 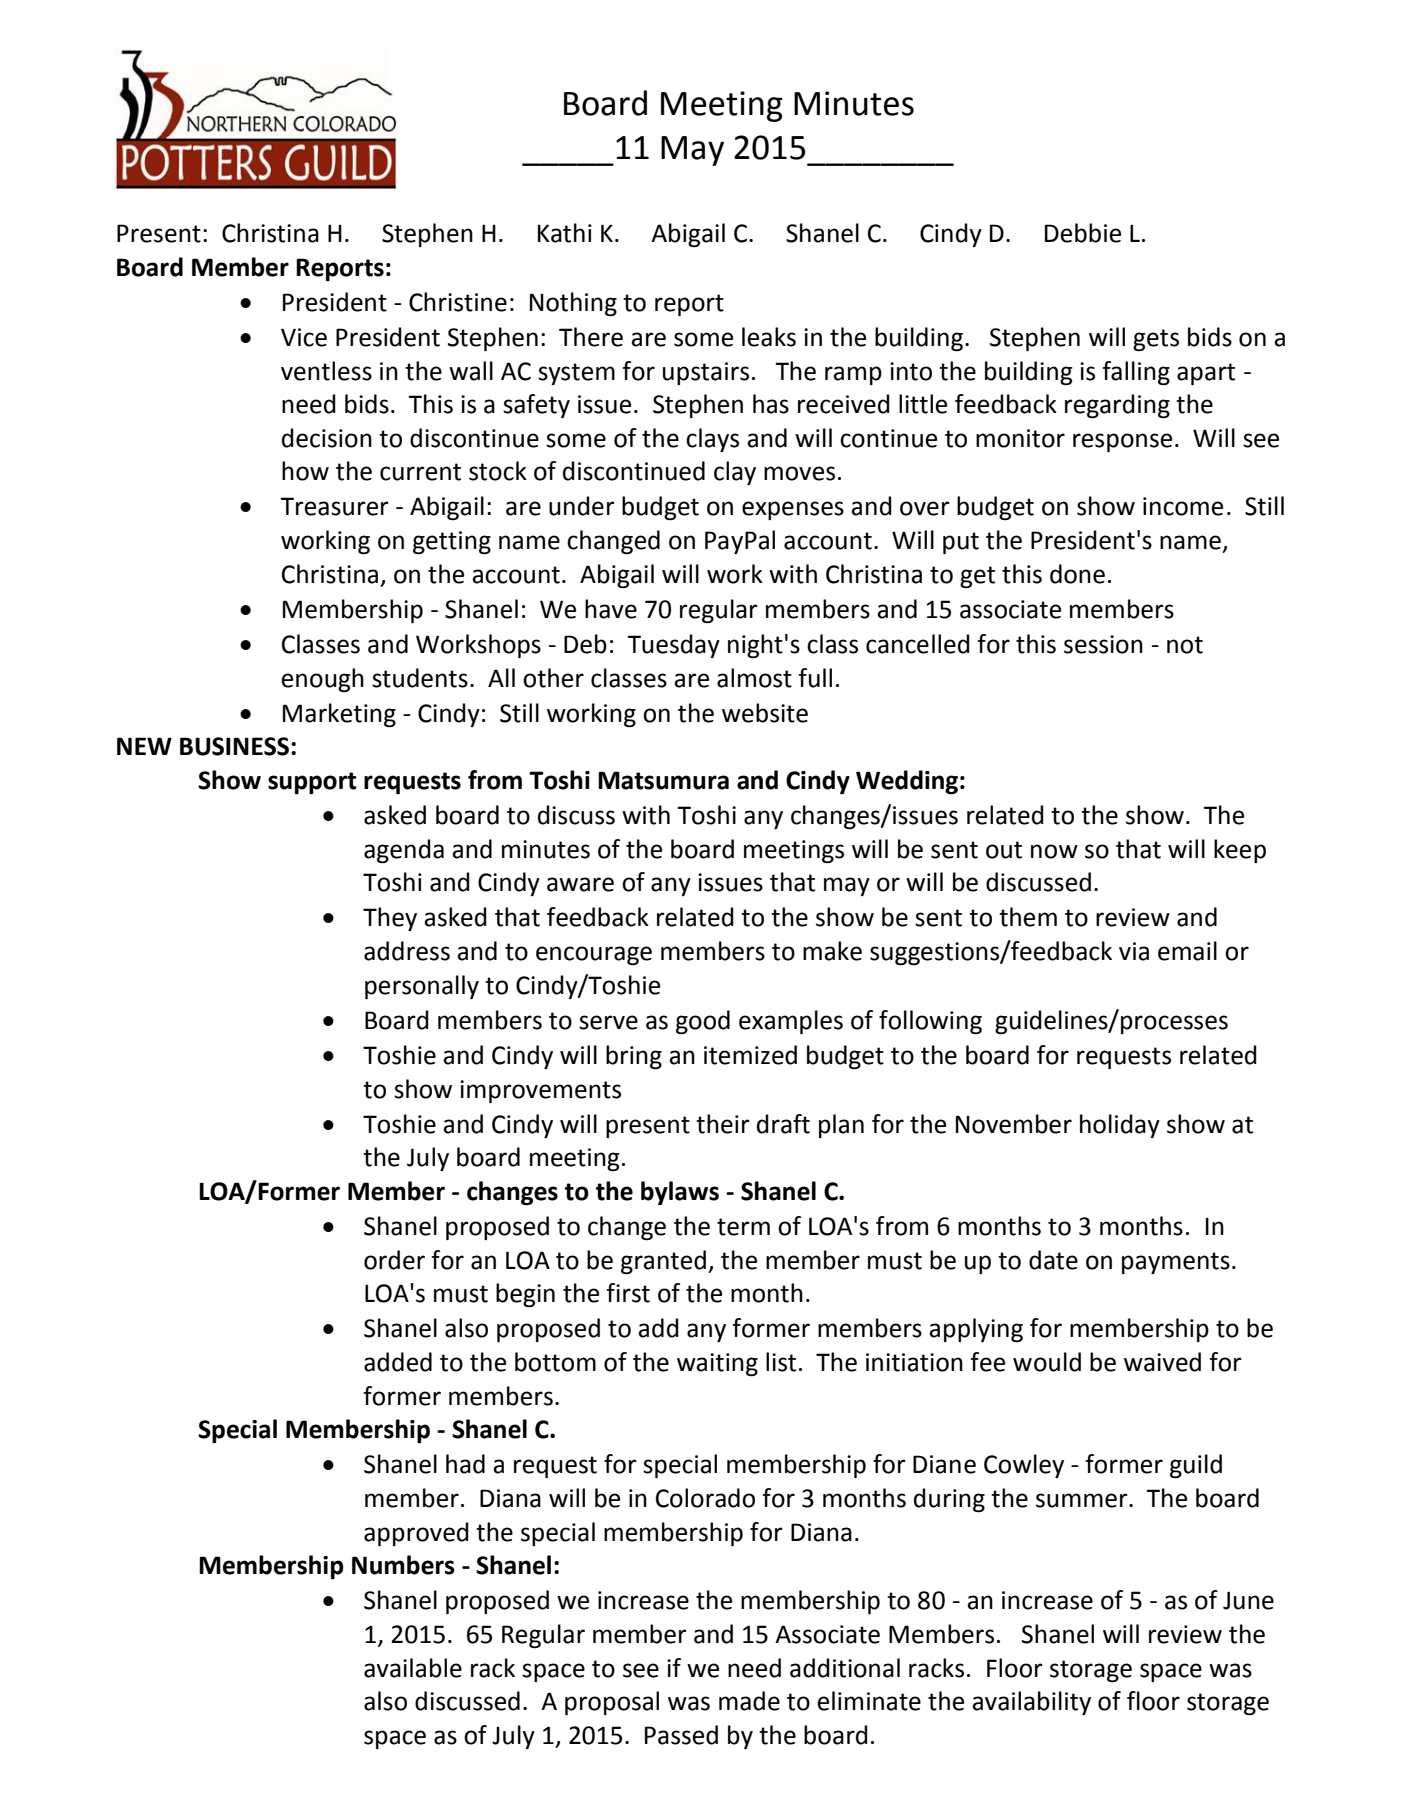 I want to click on availability, so click(x=1031, y=1703).
